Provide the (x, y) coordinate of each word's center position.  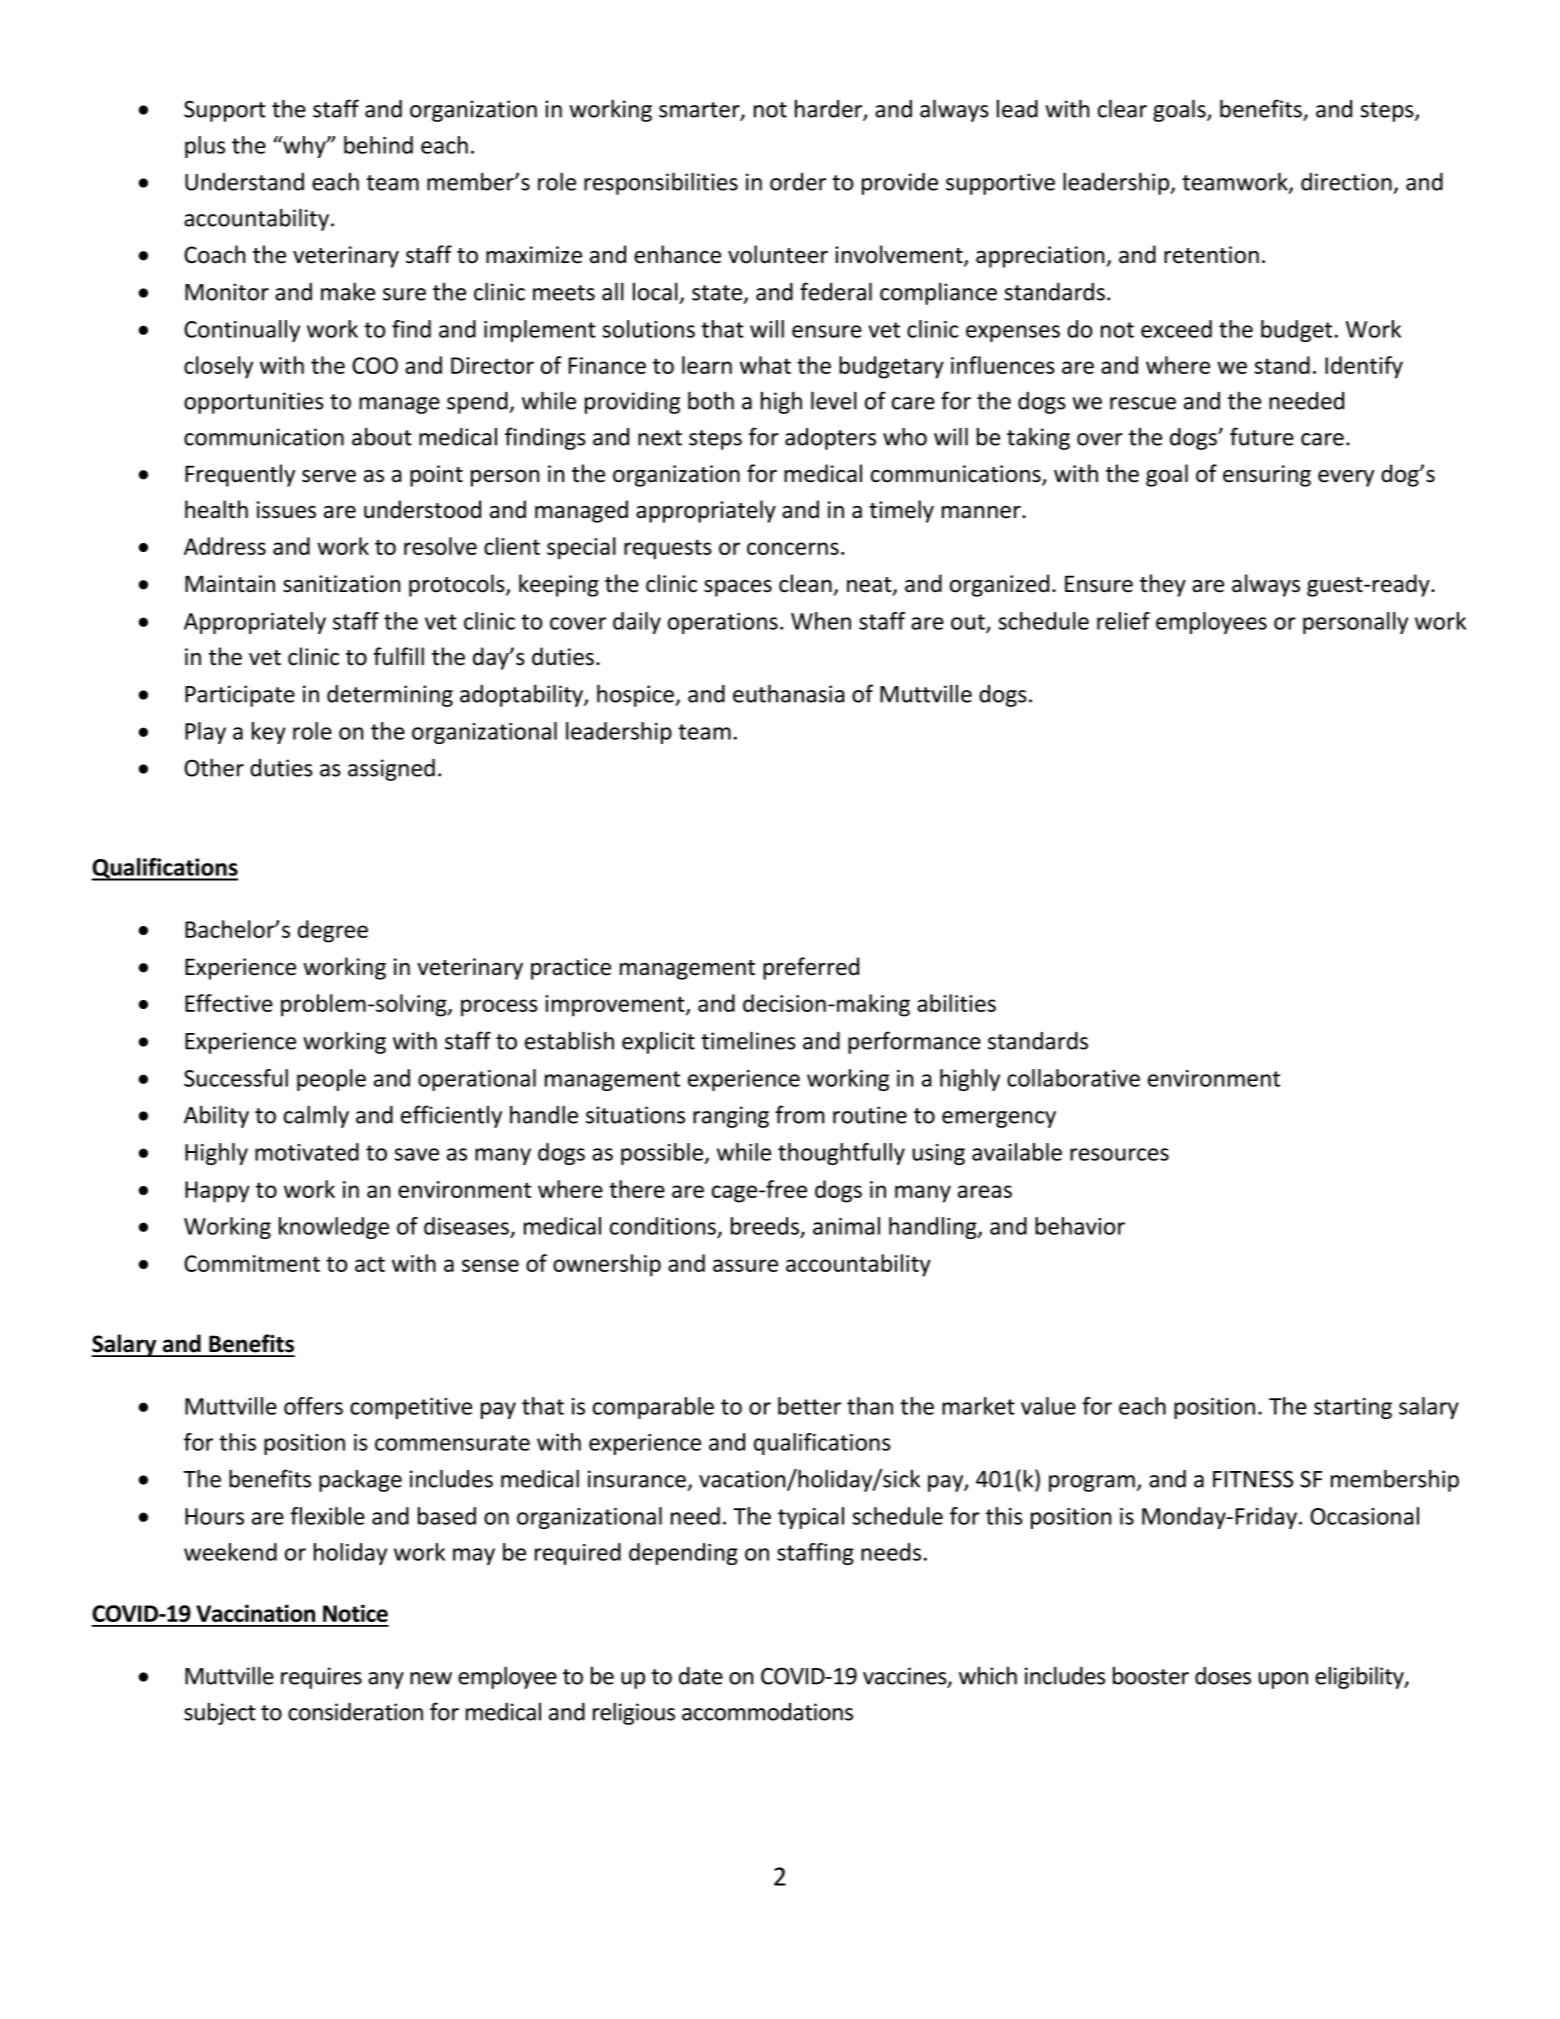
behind (378, 145)
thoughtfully (841, 1154)
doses (1223, 1676)
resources (1119, 1154)
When (821, 621)
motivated (307, 1152)
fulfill (398, 656)
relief (1123, 621)
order (798, 182)
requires (321, 1678)
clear (1122, 108)
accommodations (767, 1712)
